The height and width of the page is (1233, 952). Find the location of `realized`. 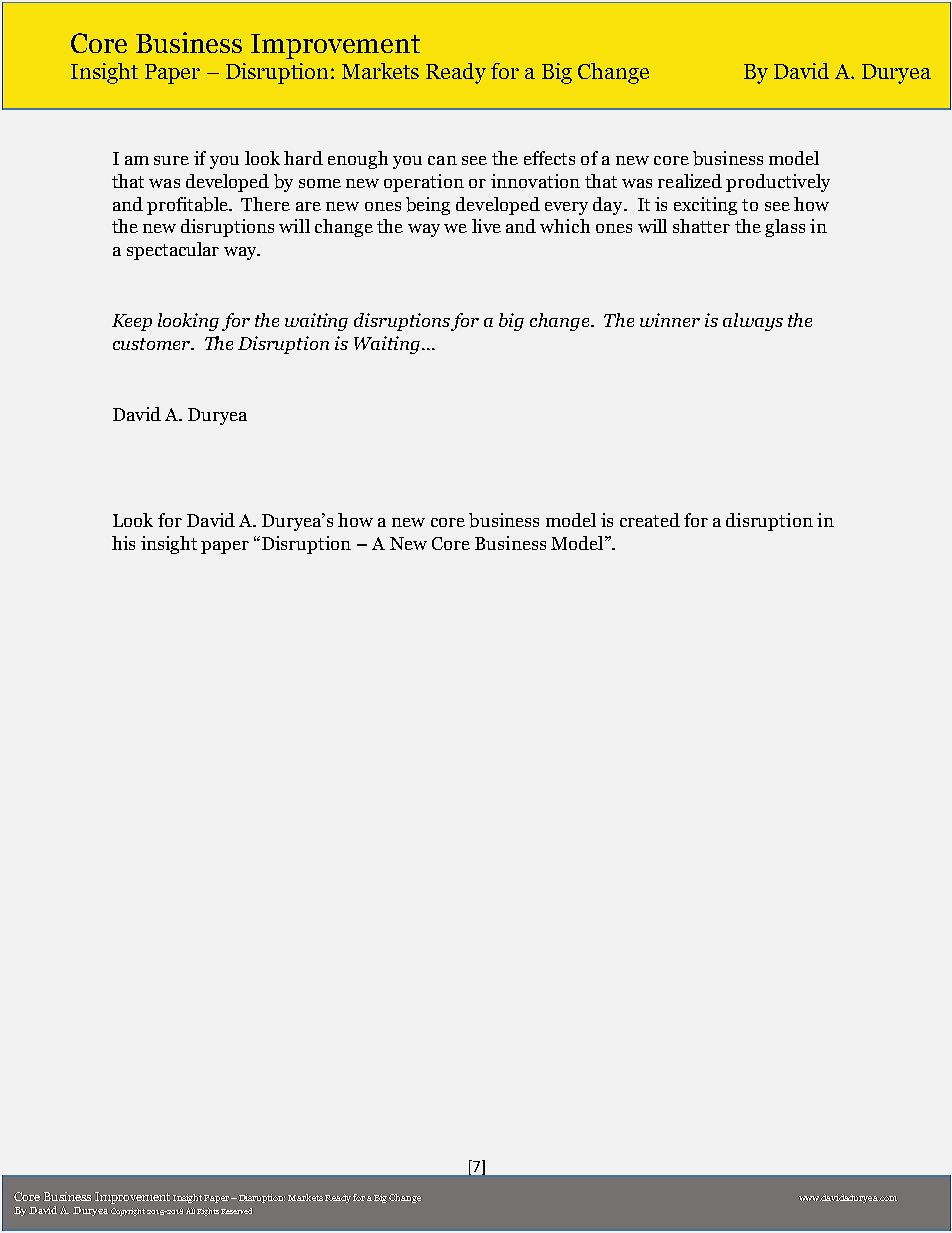

realized is located at coordinates (690, 181).
